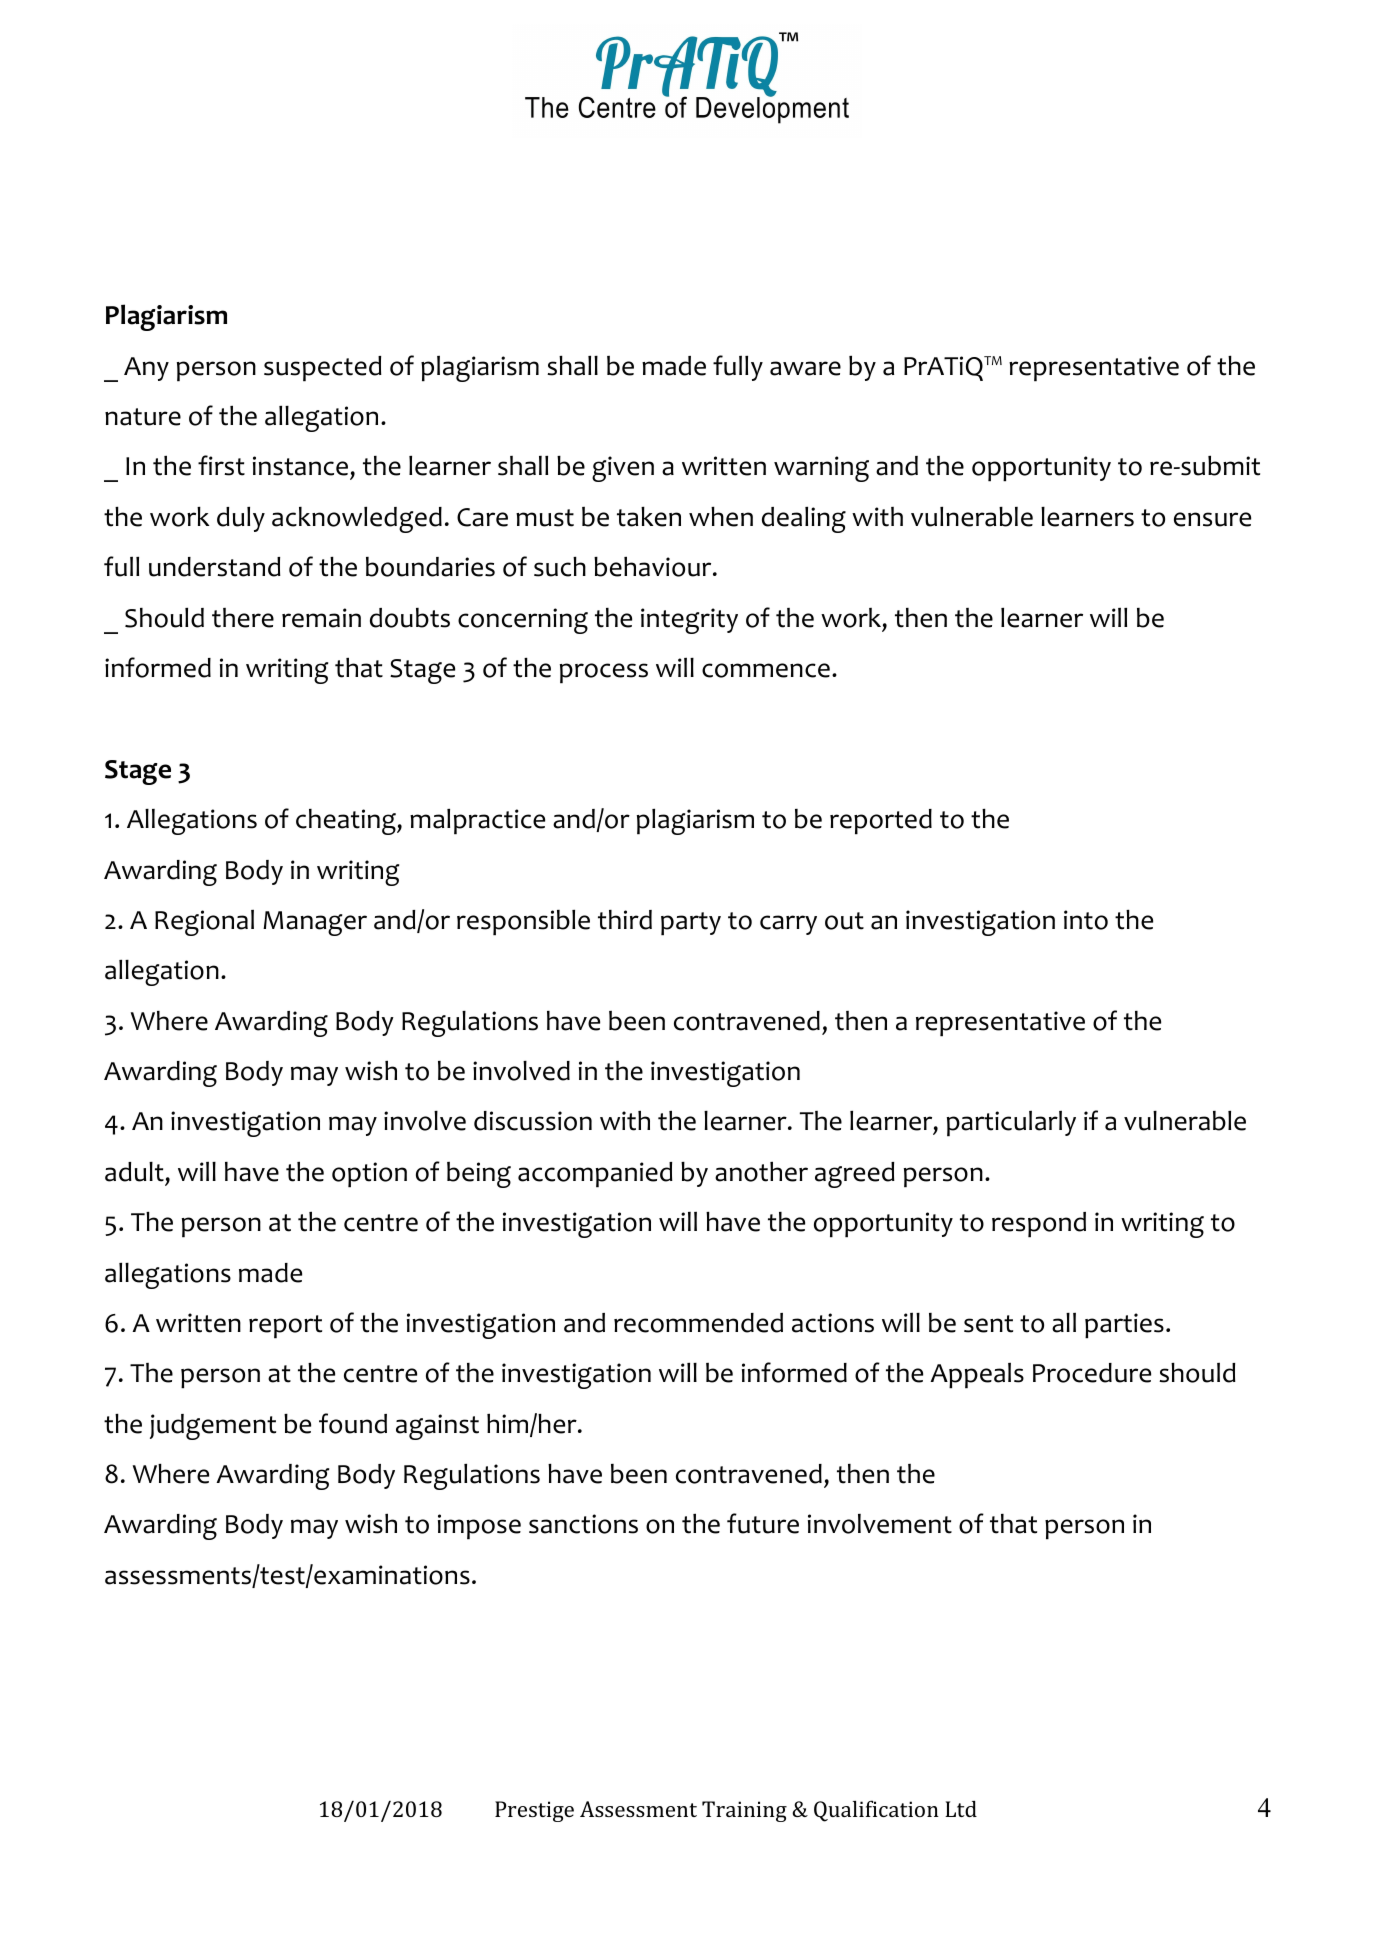 This image has height=1951, width=1379. Describe the element at coordinates (369, 1175) in the image. I see `option` at that location.
